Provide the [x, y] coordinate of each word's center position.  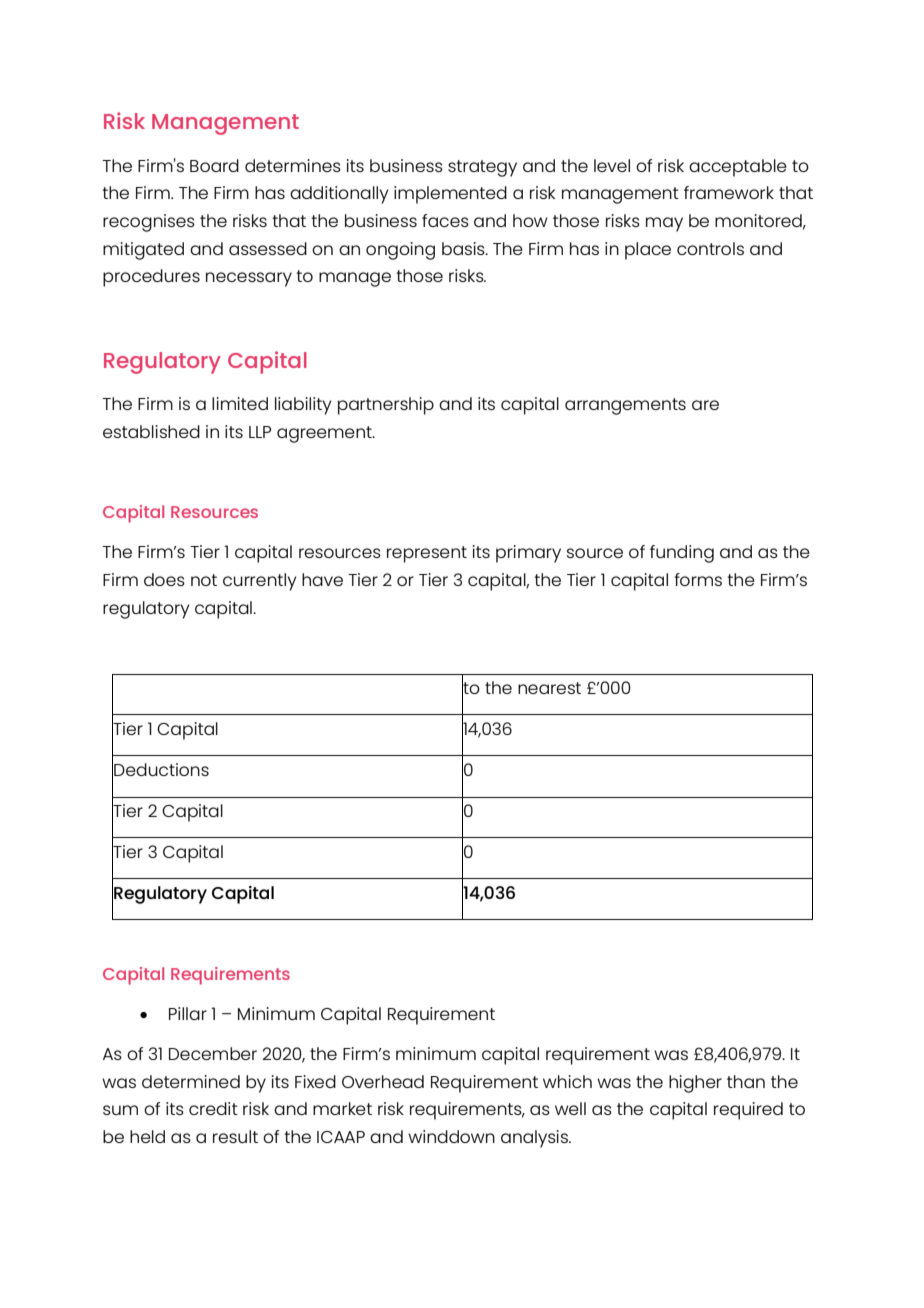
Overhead [383, 1081]
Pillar [188, 1013]
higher [695, 1084]
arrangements [625, 406]
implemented [450, 195]
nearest [549, 688]
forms [698, 579]
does [164, 579]
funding [682, 554]
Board [214, 165]
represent [427, 554]
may [664, 224]
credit [213, 1108]
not [204, 580]
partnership [386, 406]
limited [240, 403]
